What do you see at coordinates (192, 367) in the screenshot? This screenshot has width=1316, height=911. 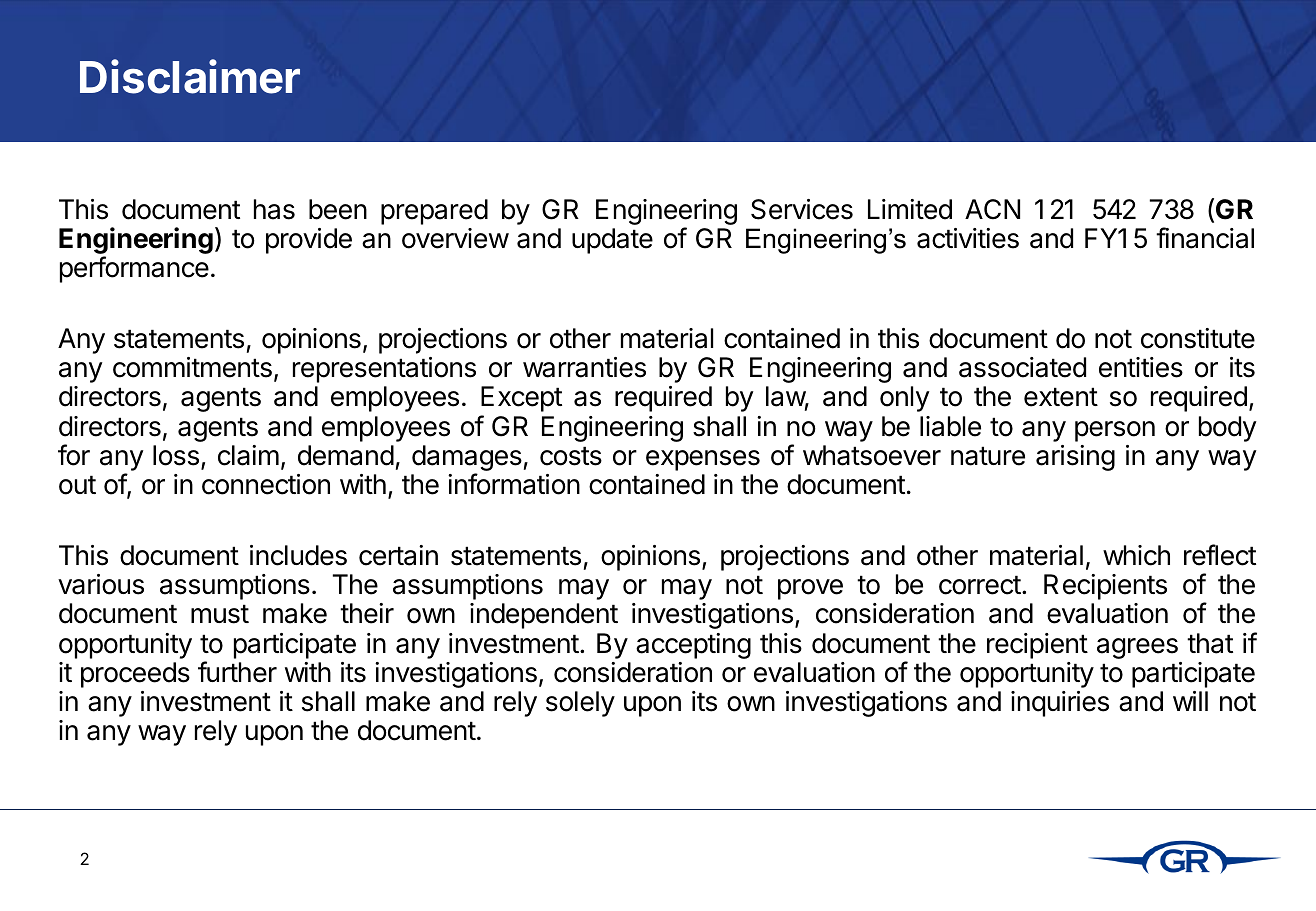 I see `commitments` at bounding box center [192, 367].
